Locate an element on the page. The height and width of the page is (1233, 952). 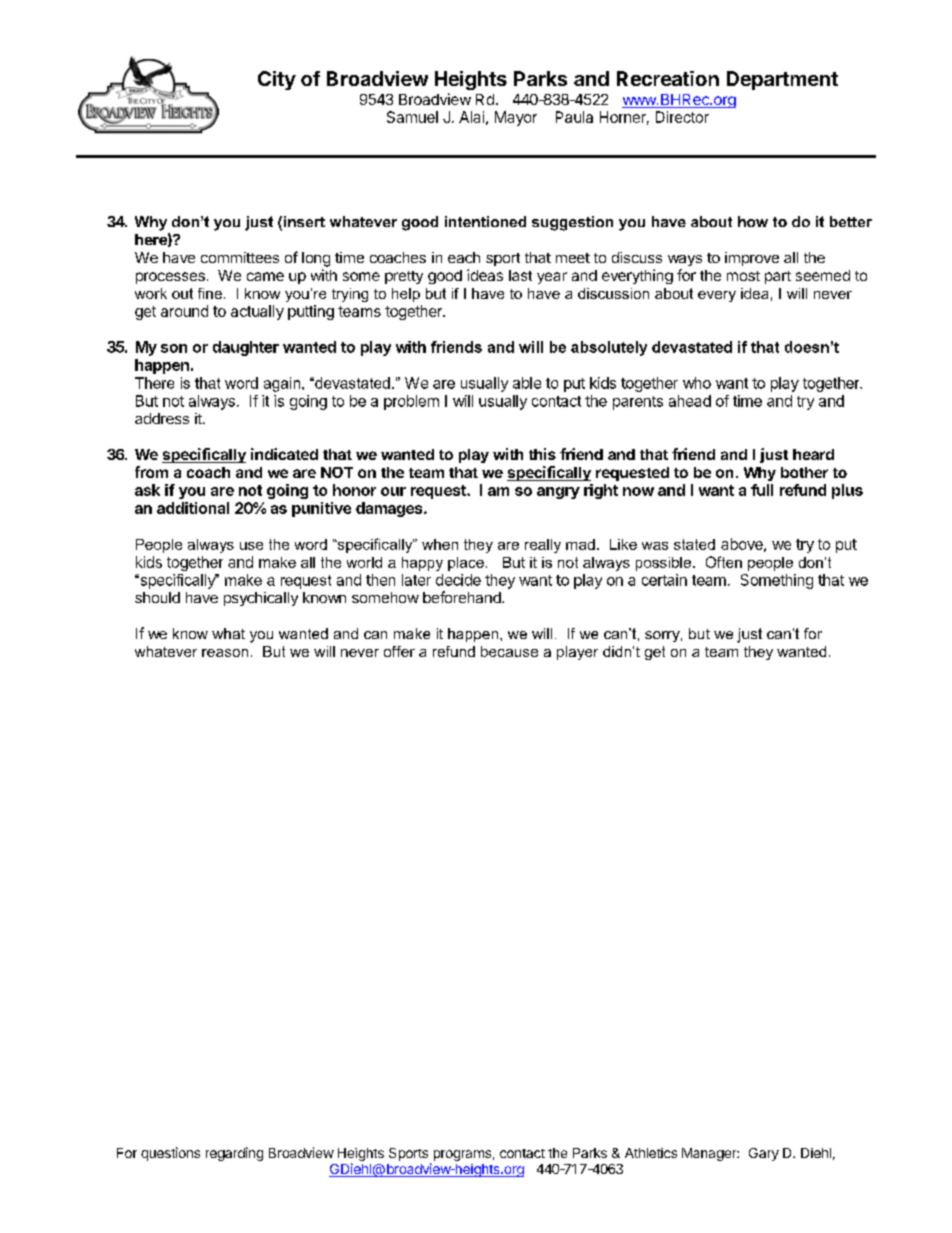
beforehand is located at coordinates (463, 597).
